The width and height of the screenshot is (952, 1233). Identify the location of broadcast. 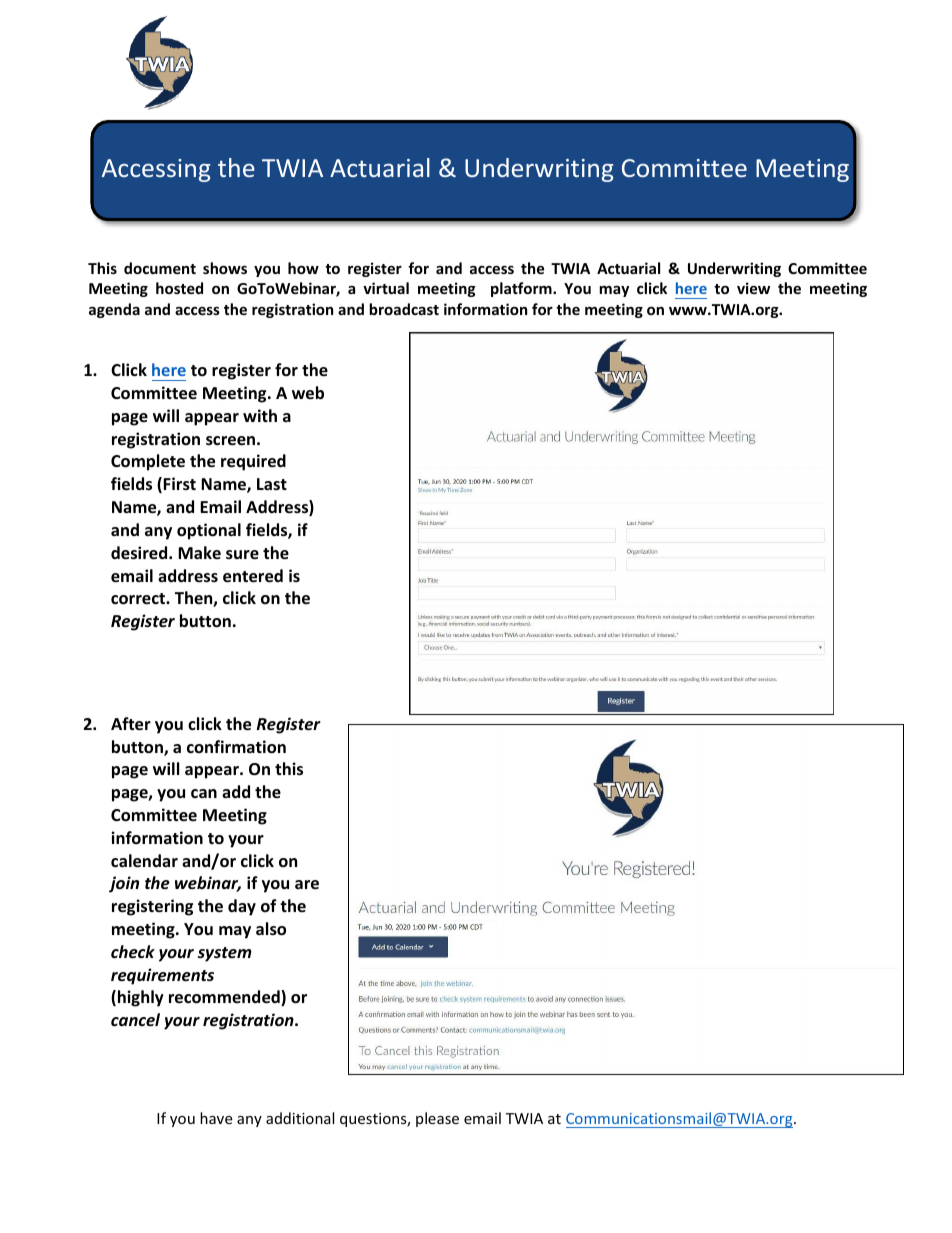
(404, 309).
